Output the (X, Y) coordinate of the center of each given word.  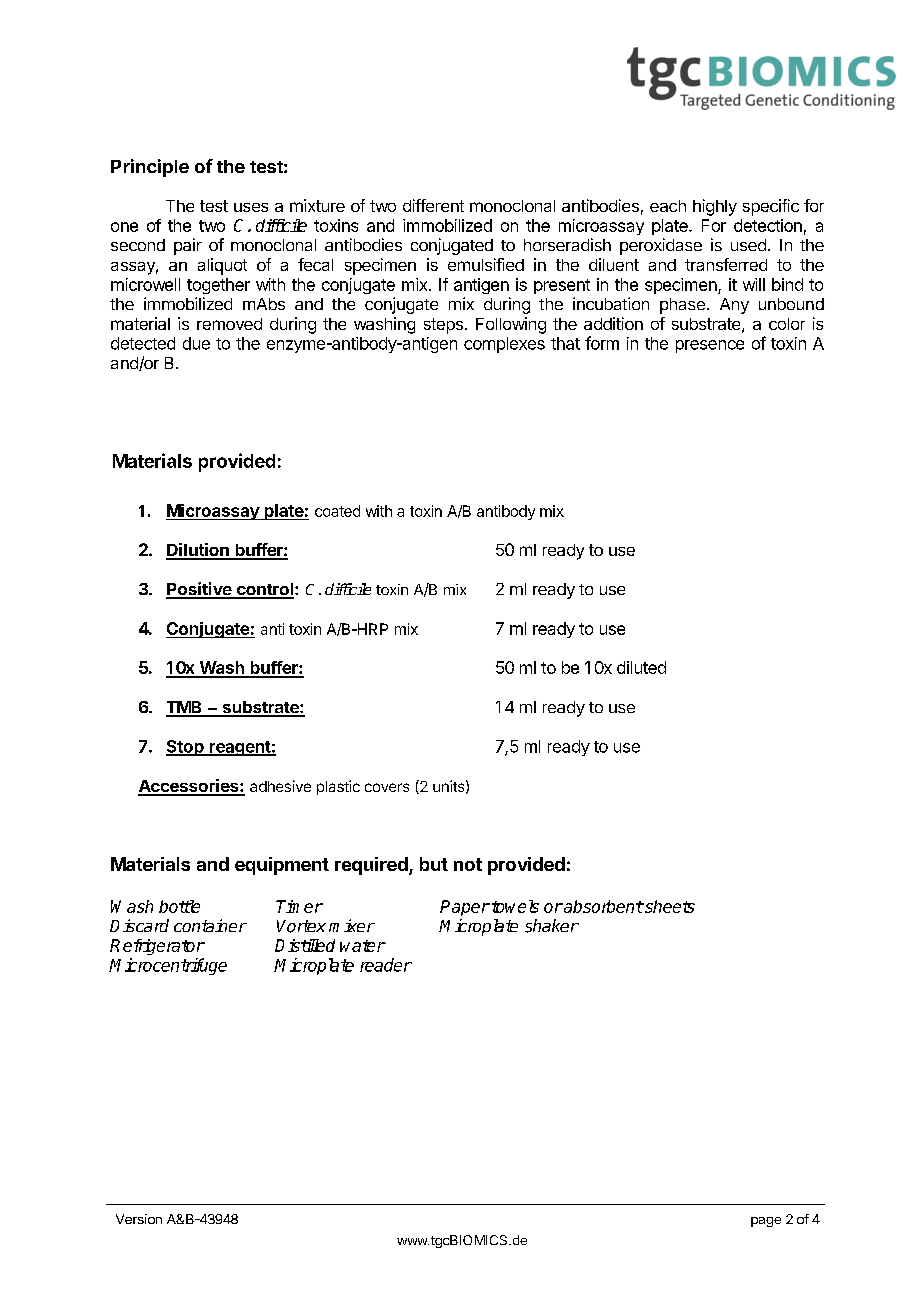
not (468, 864)
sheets (669, 906)
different (433, 205)
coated (337, 511)
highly (715, 207)
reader (386, 965)
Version (139, 1219)
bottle (179, 906)
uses (251, 207)
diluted (641, 667)
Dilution (198, 551)
